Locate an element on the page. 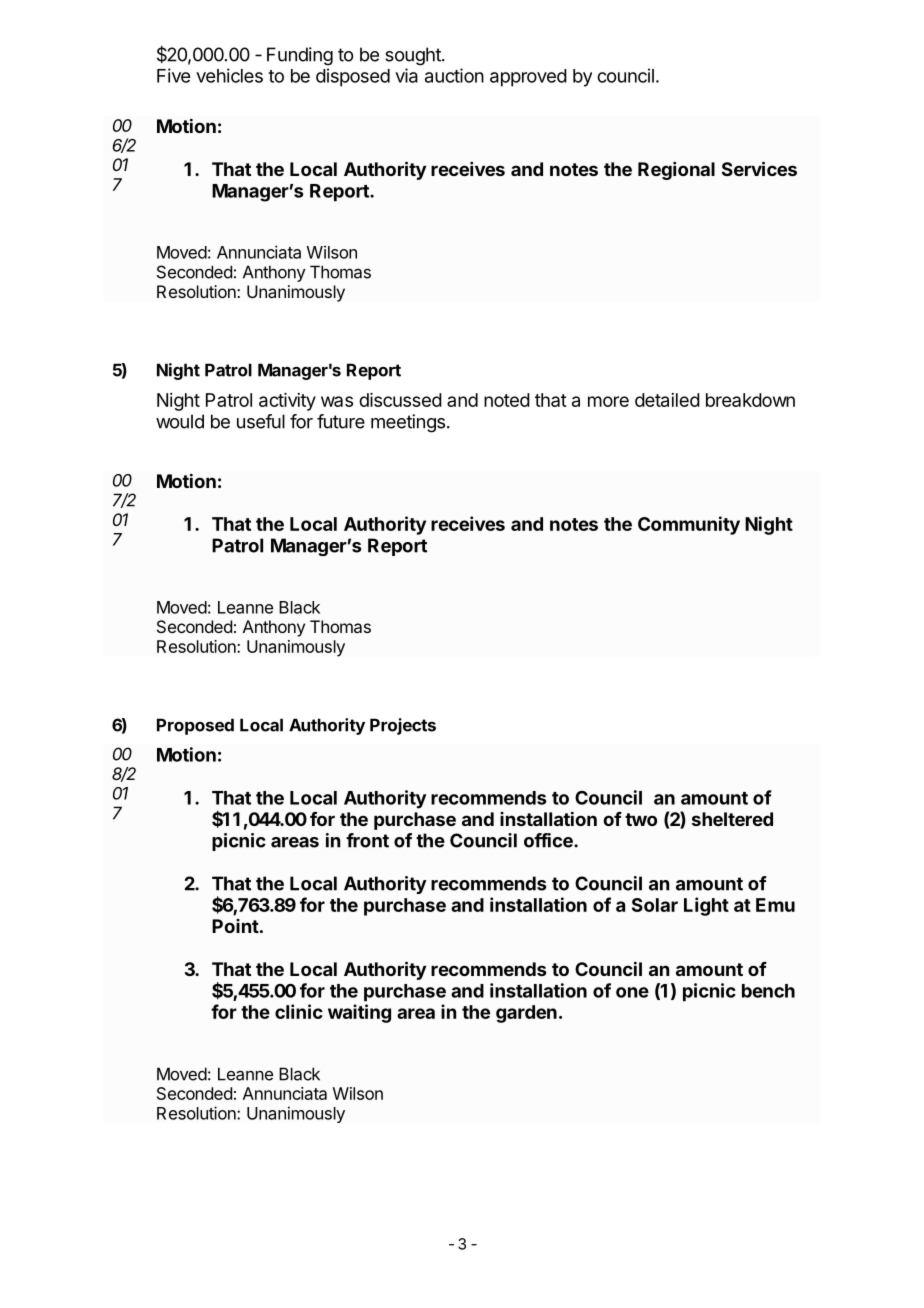 The image size is (924, 1308). vehicles is located at coordinates (229, 75).
